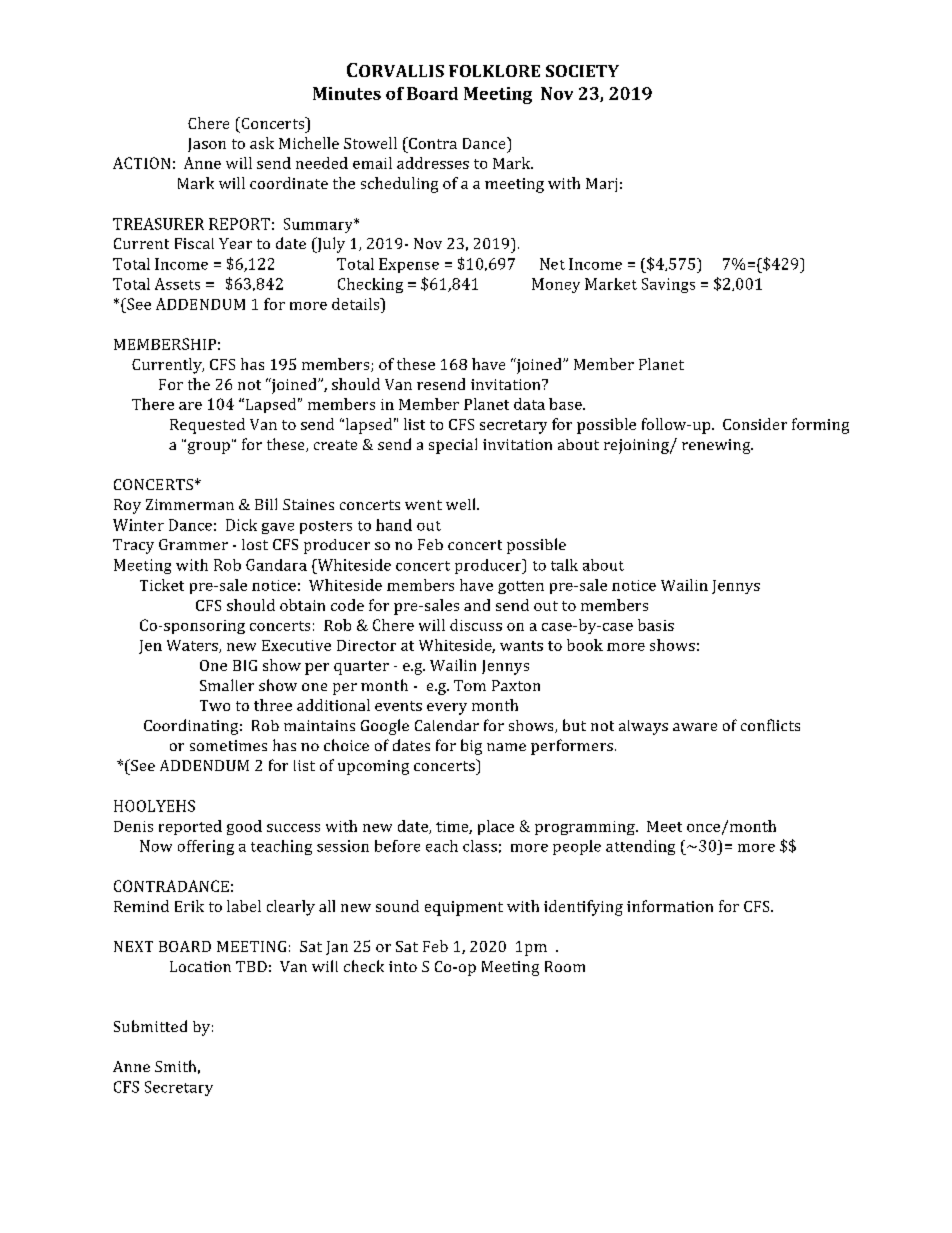 This image has height=1233, width=952. I want to click on Savings, so click(668, 285).
